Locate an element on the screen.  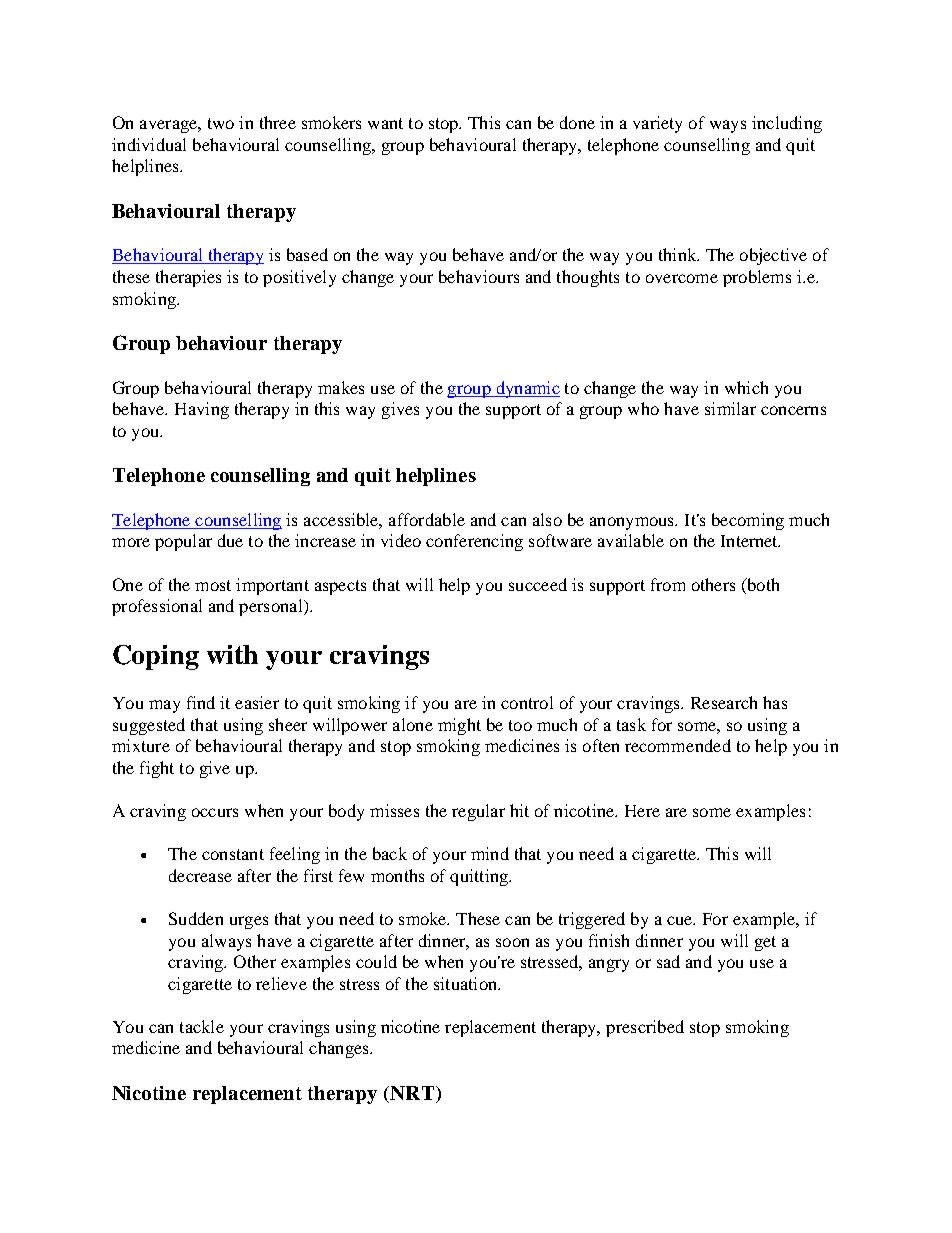
want is located at coordinates (385, 123).
